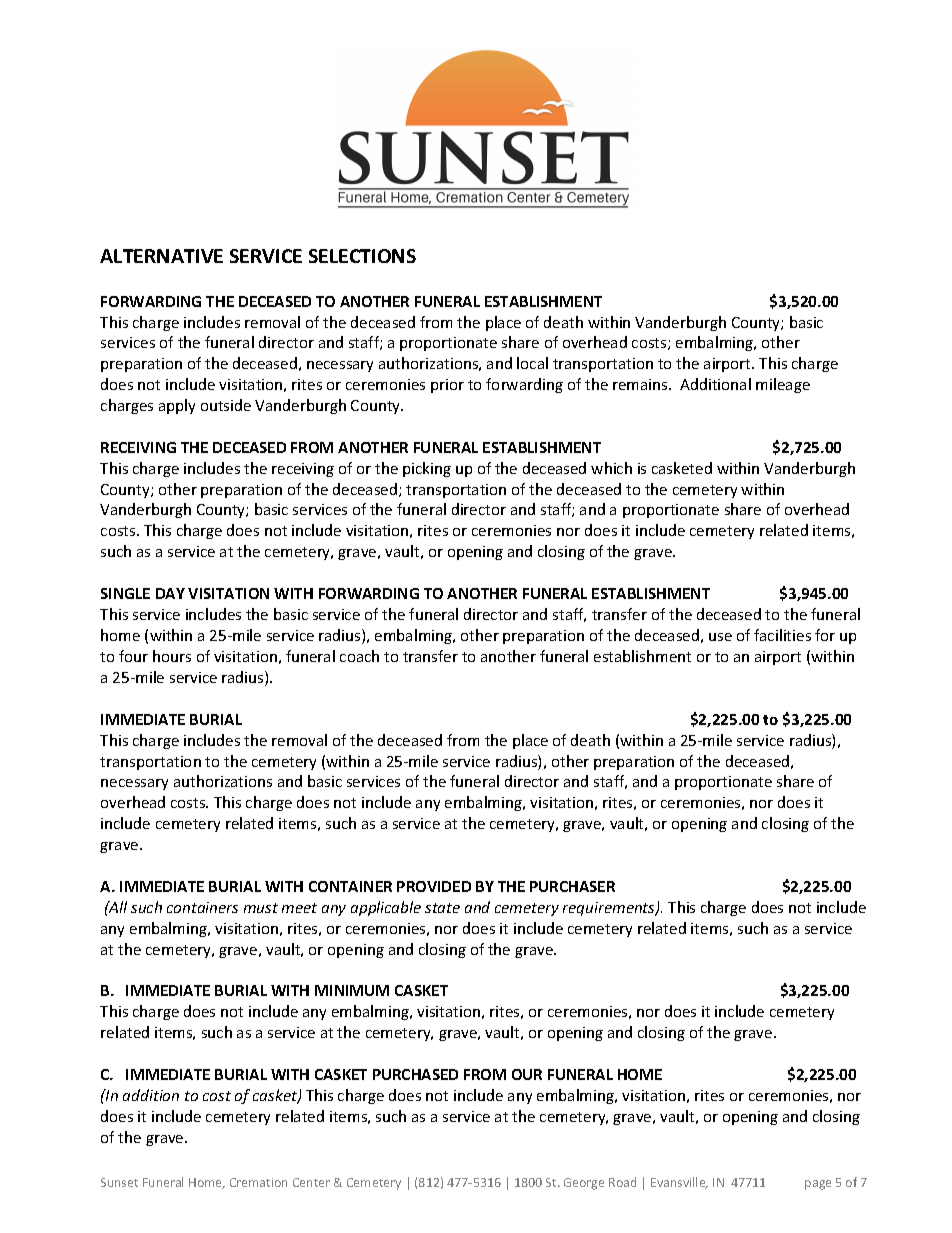  What do you see at coordinates (427, 469) in the document?
I see `picking` at bounding box center [427, 469].
